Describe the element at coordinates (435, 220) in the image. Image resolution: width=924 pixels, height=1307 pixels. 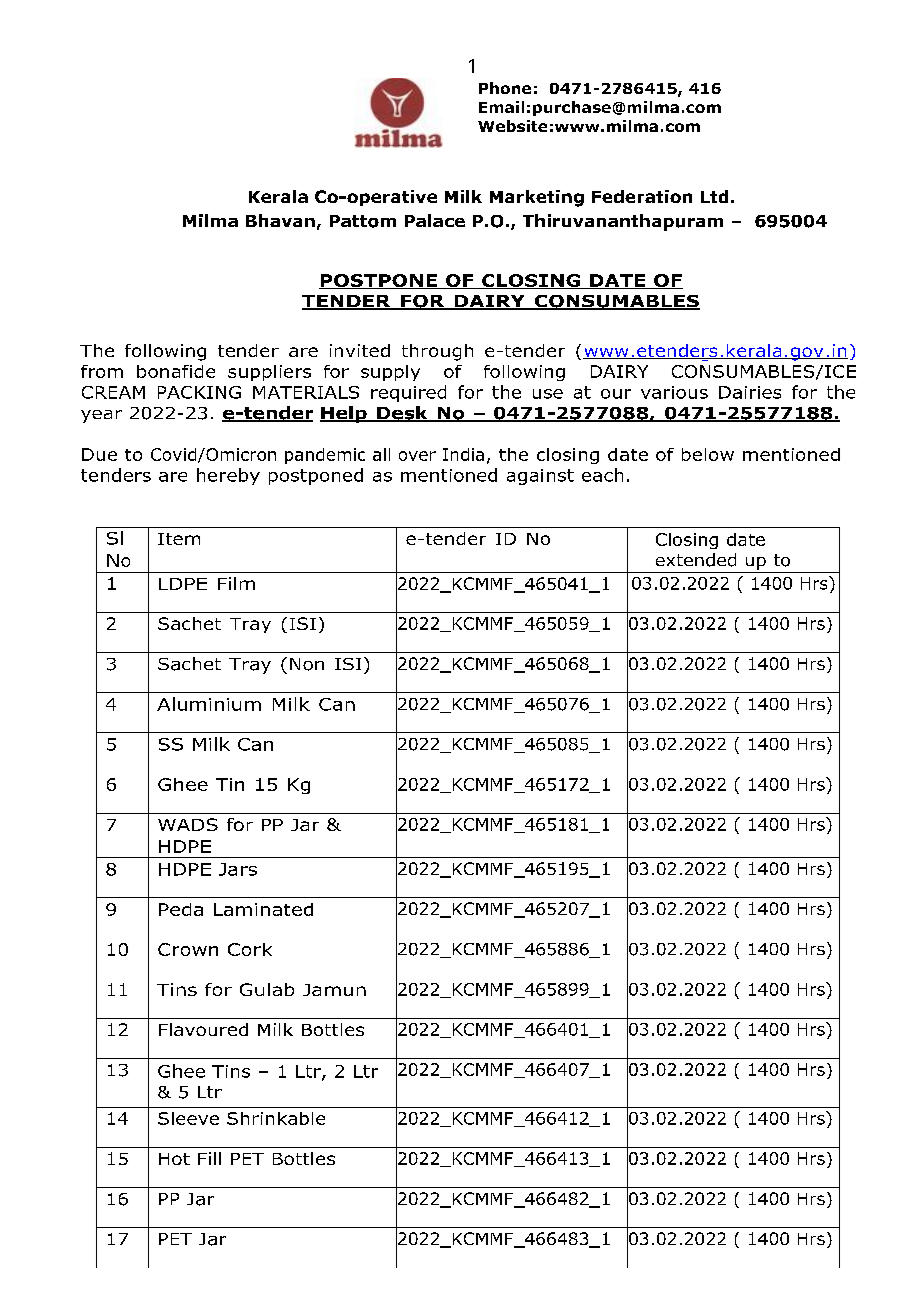
I see `Palace` at that location.
